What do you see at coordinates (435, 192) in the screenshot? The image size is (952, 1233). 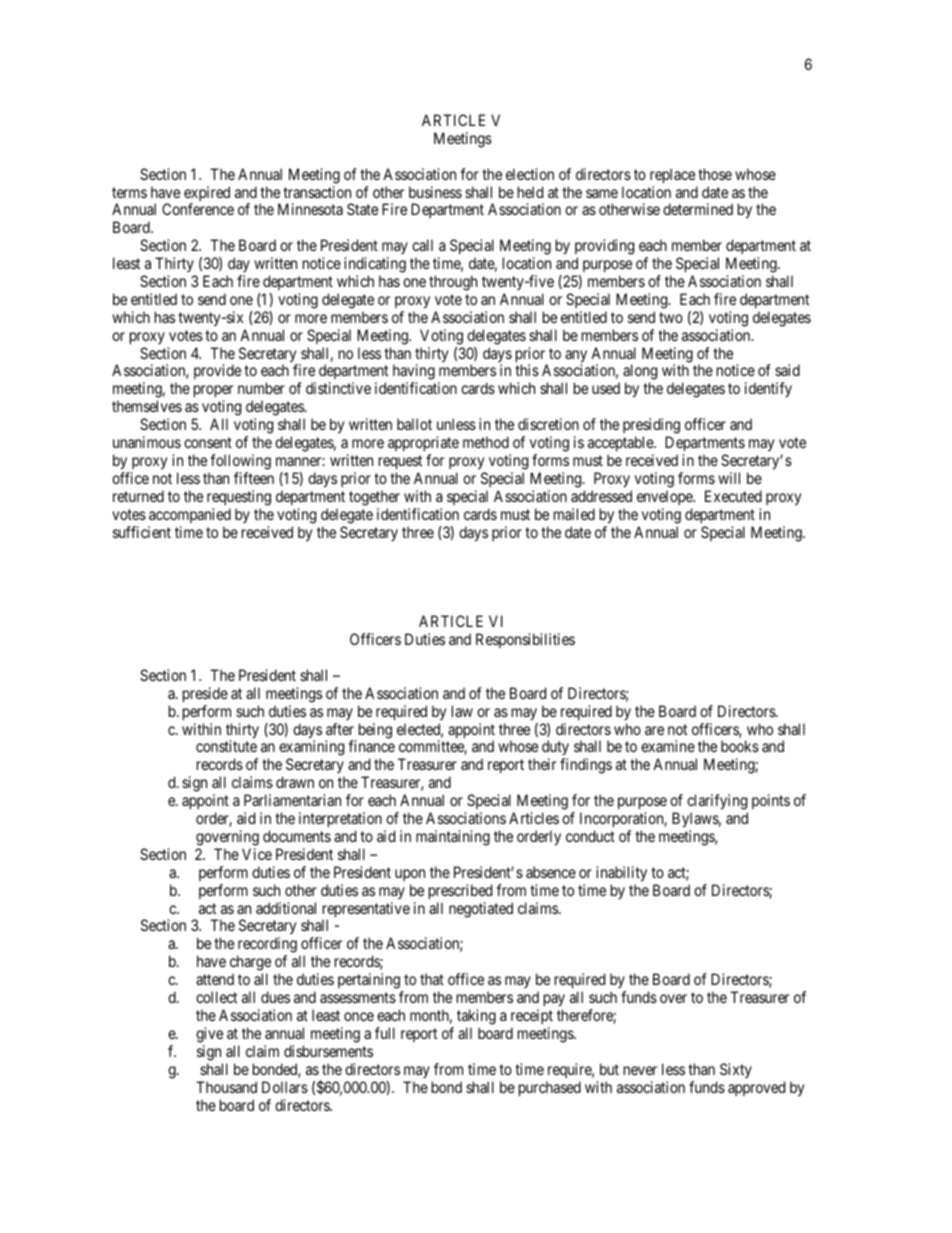 I see `business` at bounding box center [435, 192].
